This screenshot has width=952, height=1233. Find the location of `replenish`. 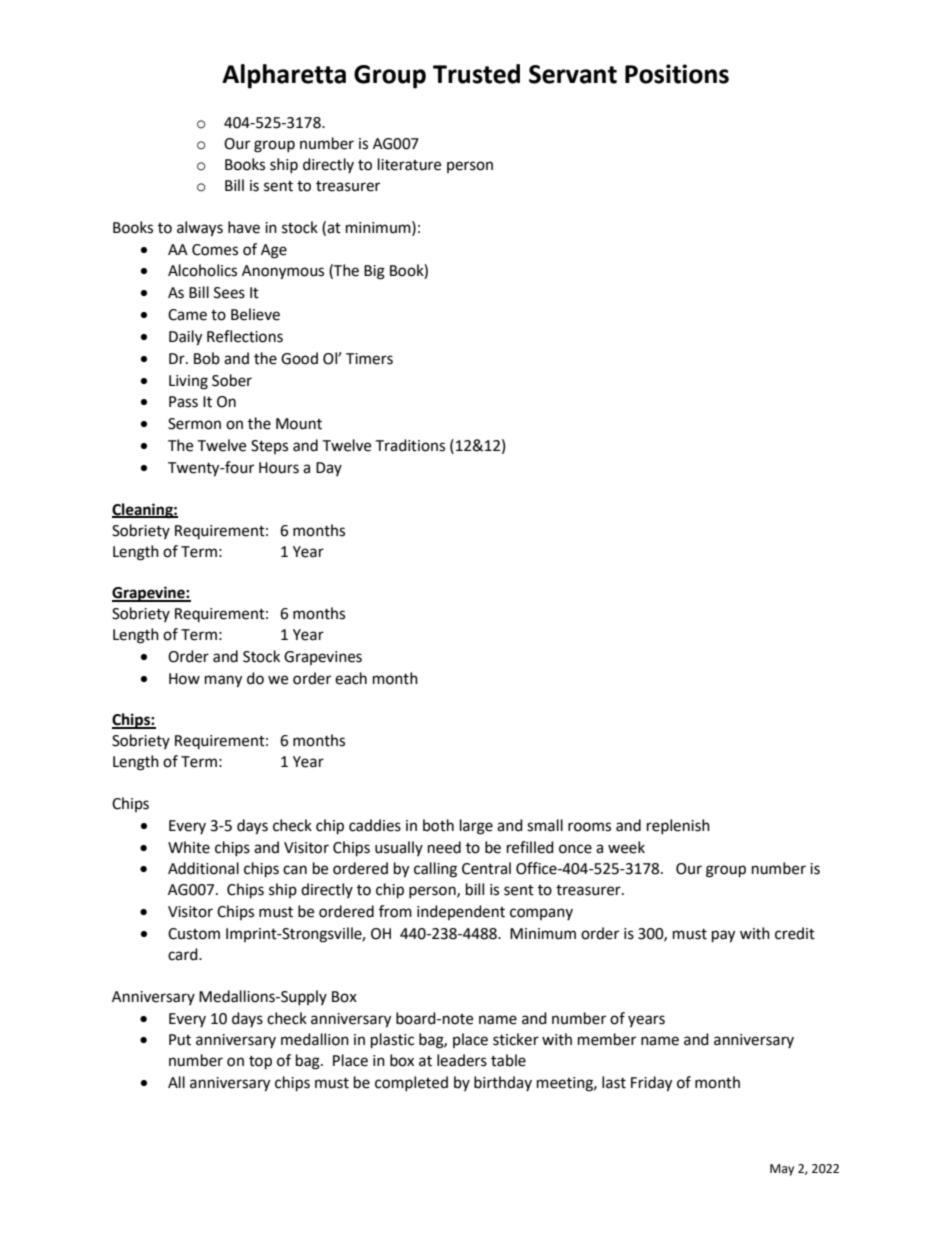

replenish is located at coordinates (678, 826).
